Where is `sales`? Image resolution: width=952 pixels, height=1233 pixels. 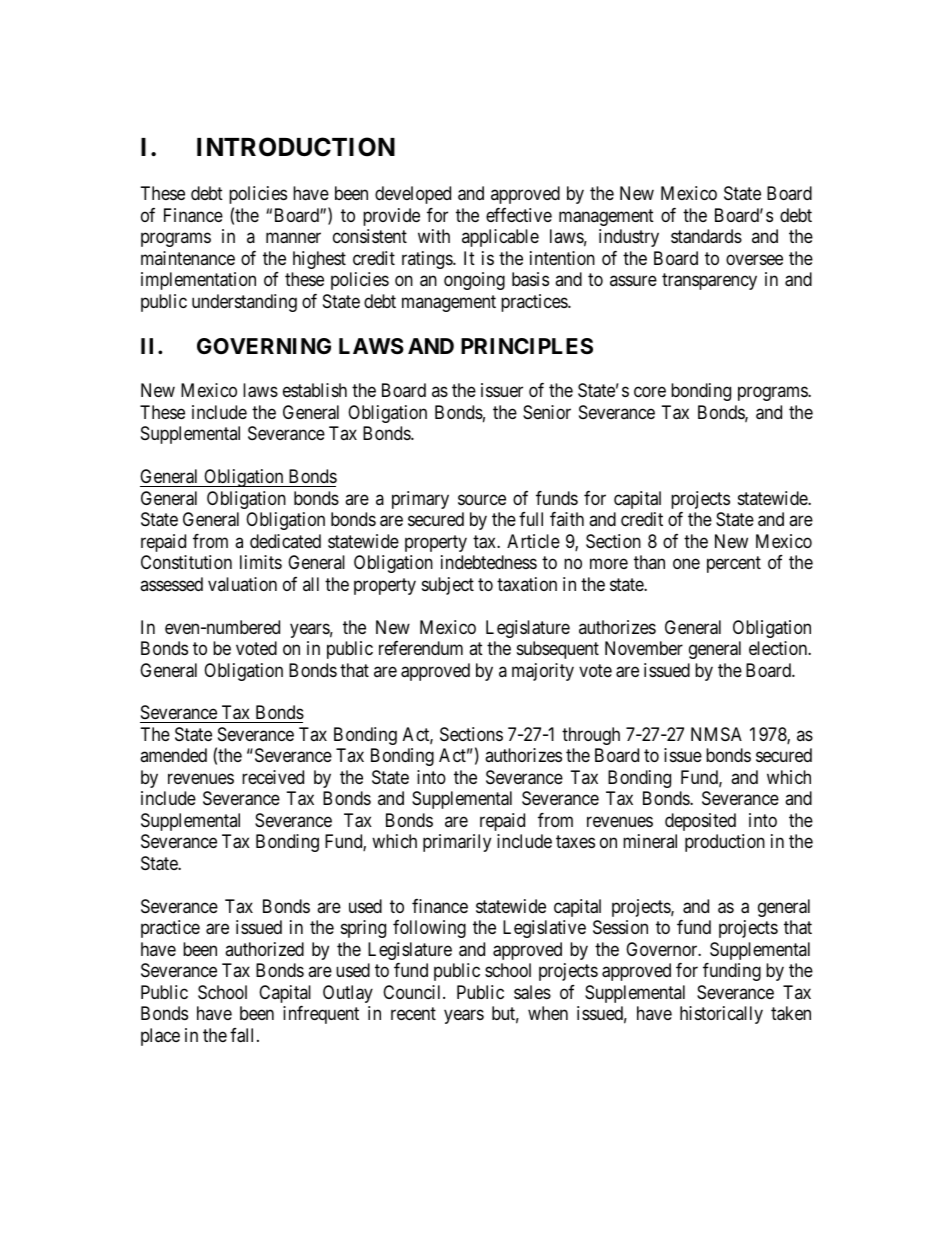
sales is located at coordinates (532, 992).
